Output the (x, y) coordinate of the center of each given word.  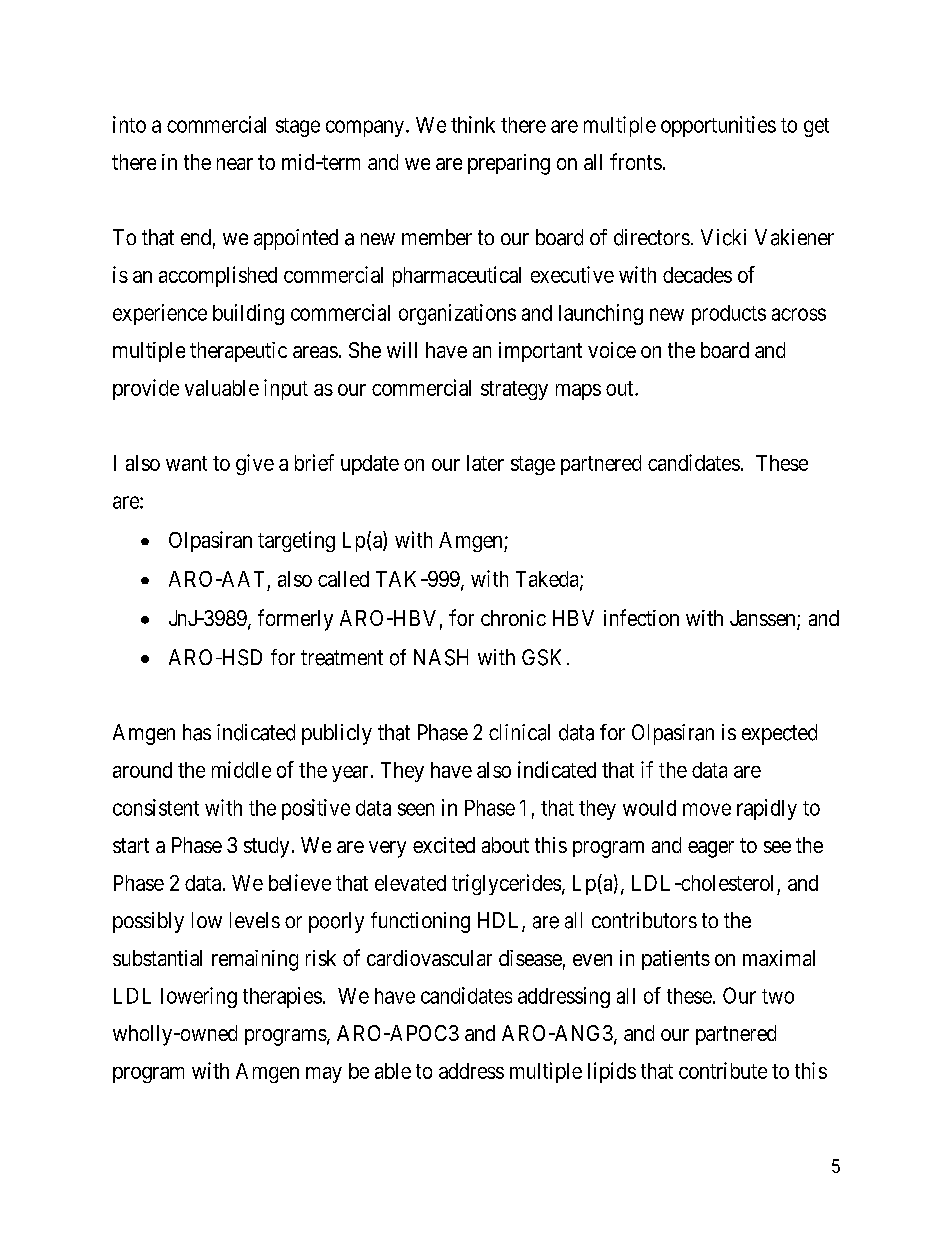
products (729, 315)
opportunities (718, 126)
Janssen (764, 619)
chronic (513, 618)
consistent (156, 807)
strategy (514, 390)
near (235, 164)
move (707, 809)
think (473, 124)
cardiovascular (429, 958)
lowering (199, 997)
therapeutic (238, 352)
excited (444, 845)
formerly (295, 620)
